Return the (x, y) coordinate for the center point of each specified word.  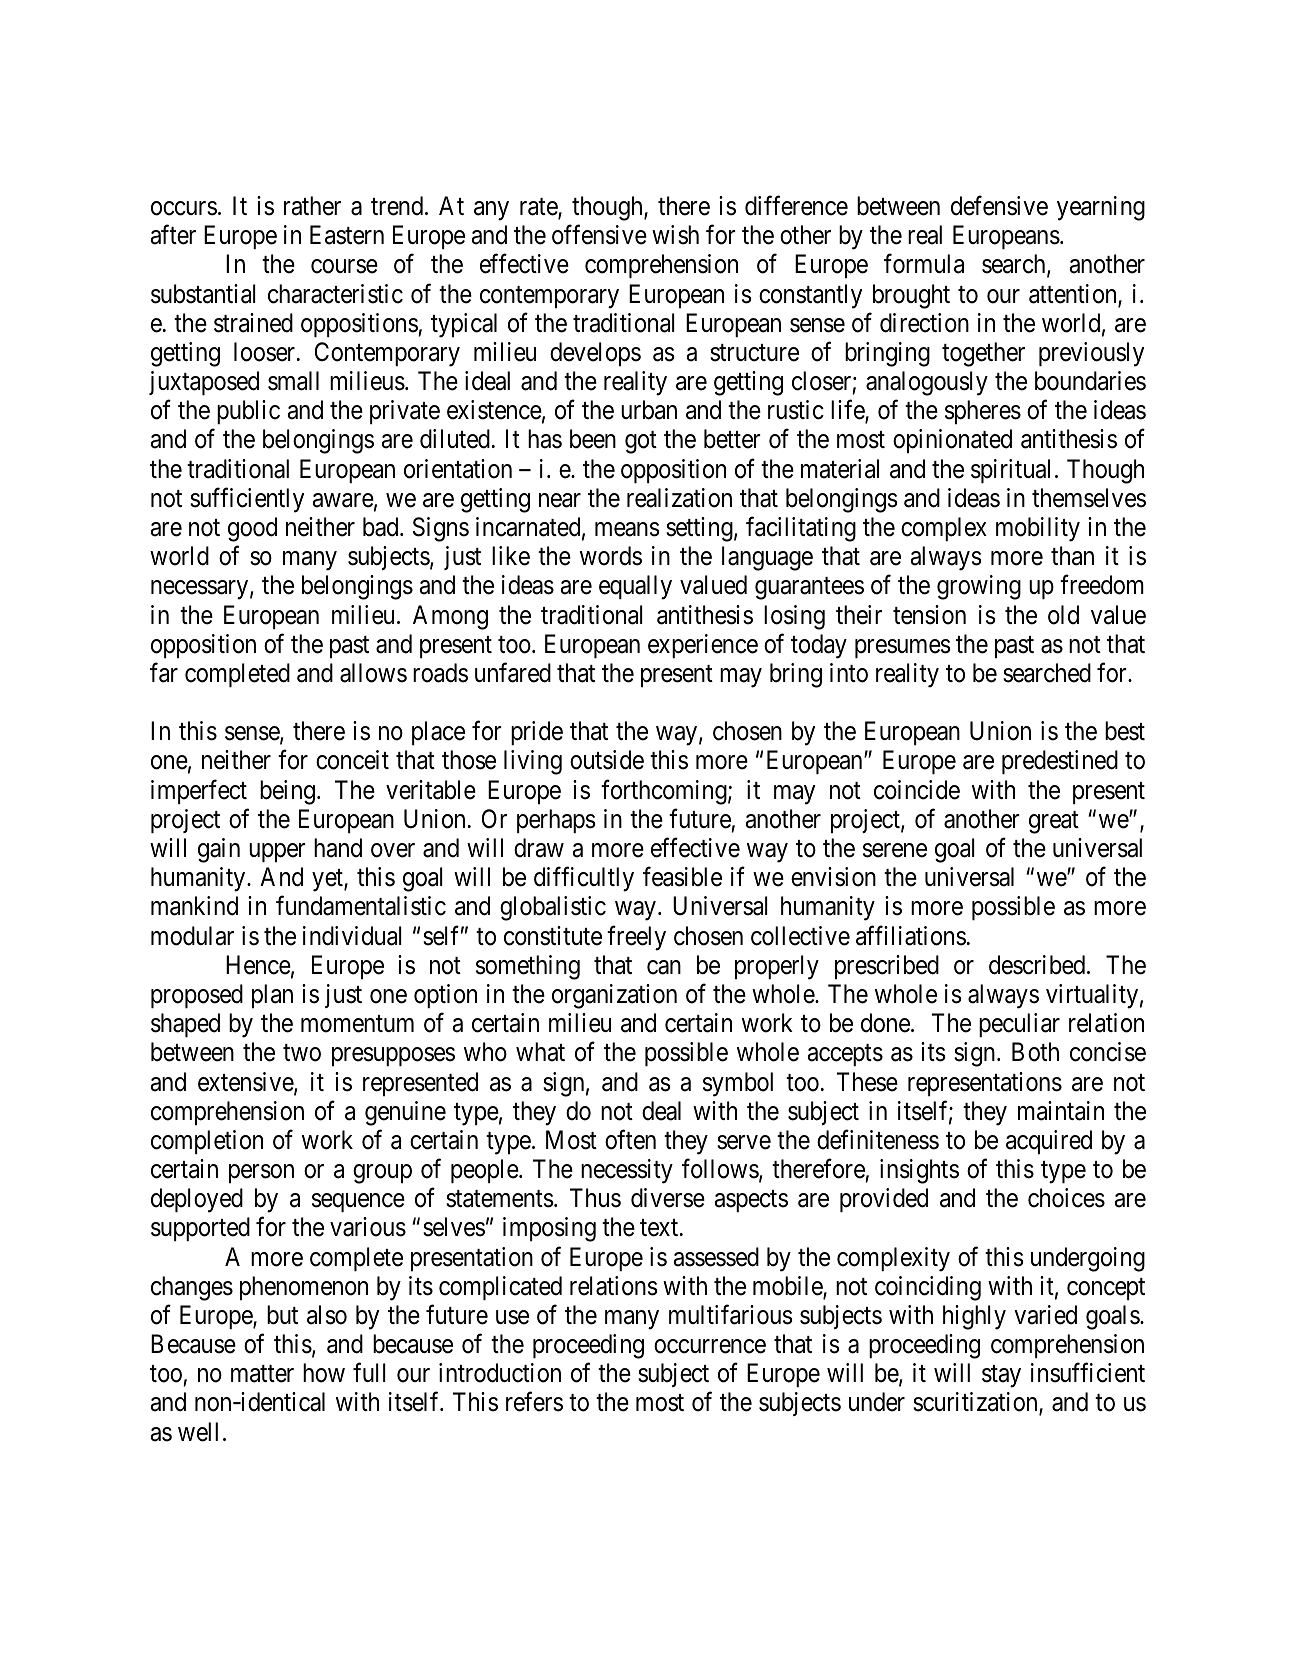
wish (675, 235)
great (1054, 822)
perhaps (556, 821)
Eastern (347, 235)
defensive (999, 206)
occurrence (710, 1346)
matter (262, 1374)
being (287, 792)
